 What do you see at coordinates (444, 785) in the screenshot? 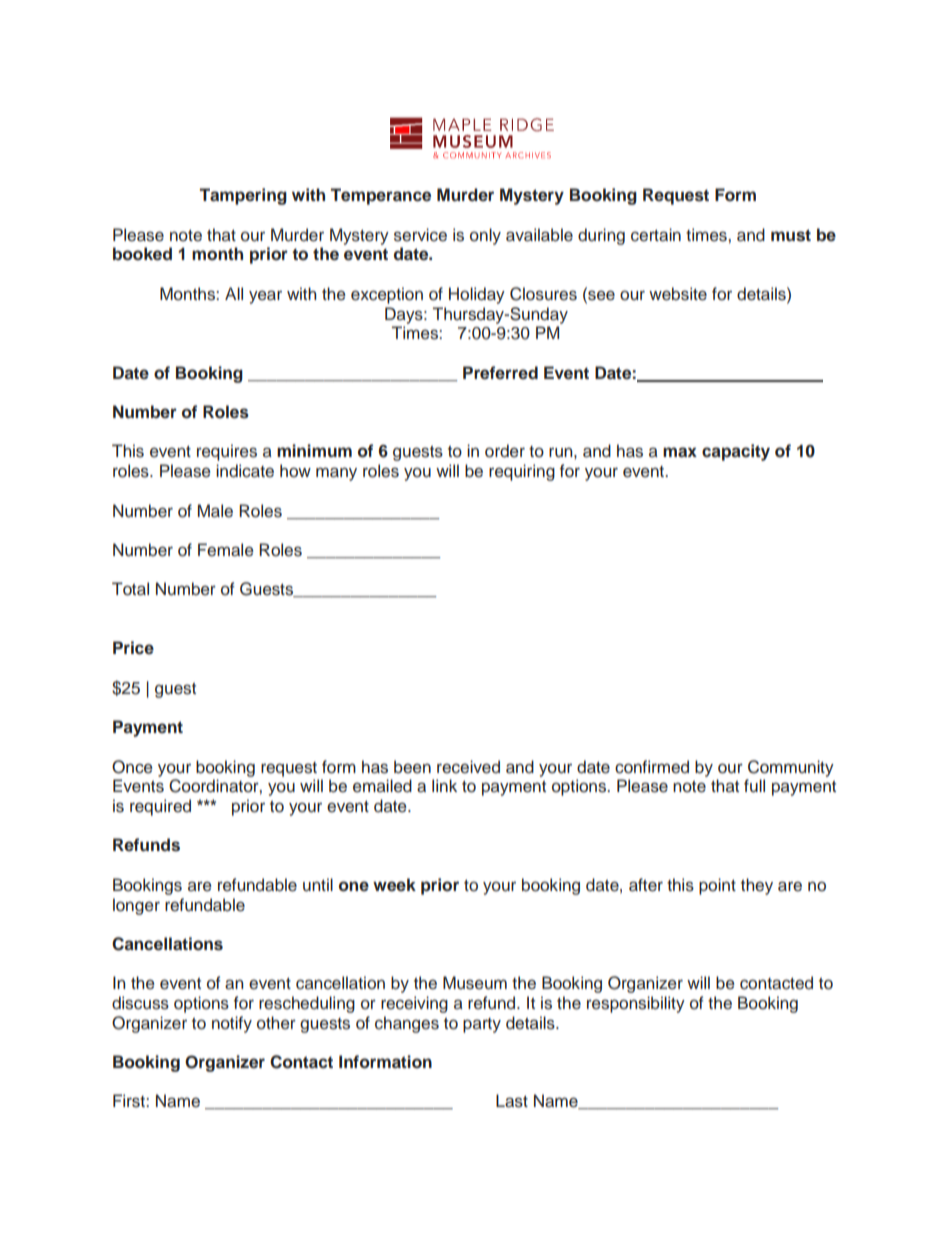
I see `link` at bounding box center [444, 785].
